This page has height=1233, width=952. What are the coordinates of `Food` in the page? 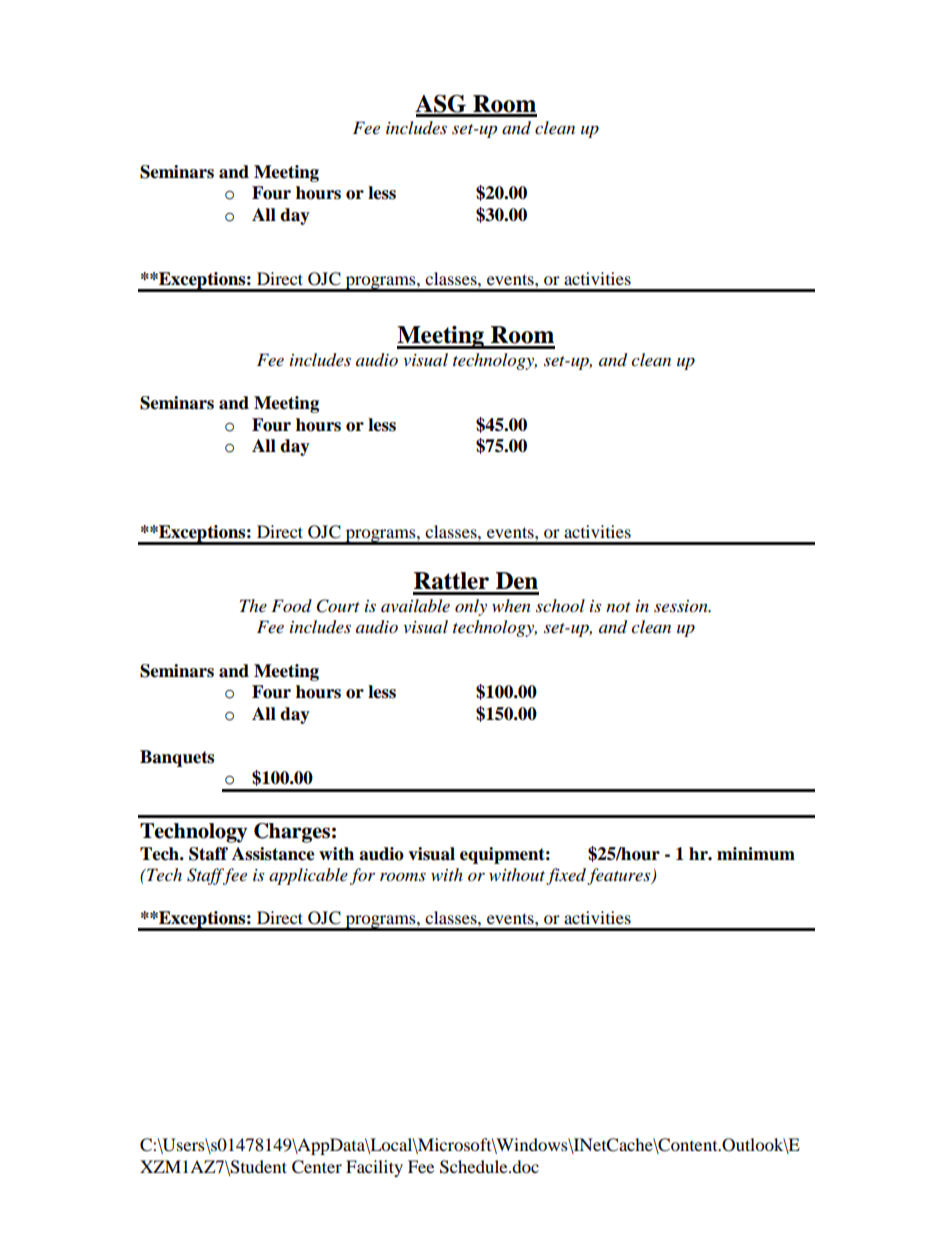 It's located at (291, 606).
